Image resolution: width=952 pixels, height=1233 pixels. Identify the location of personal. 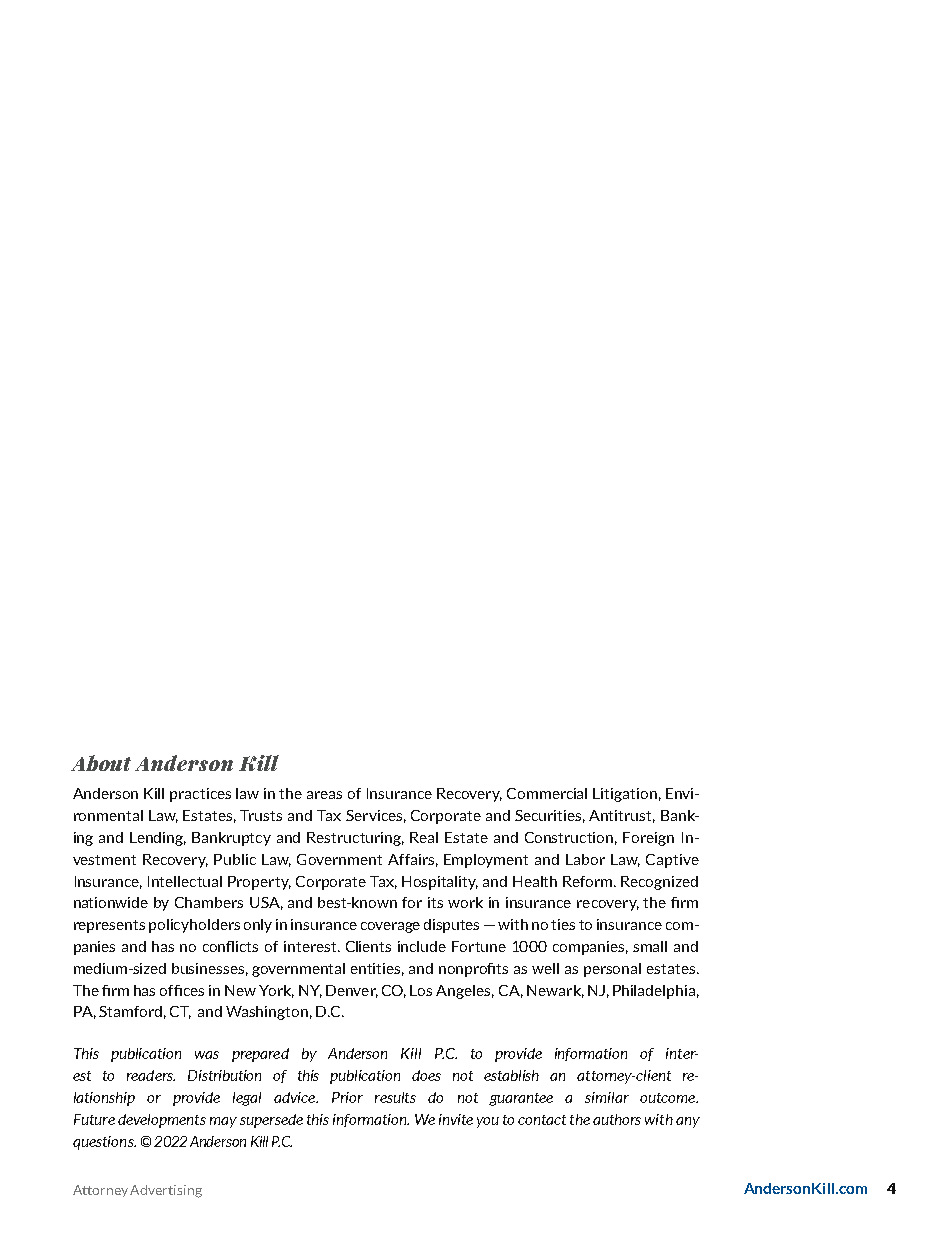
(612, 970).
